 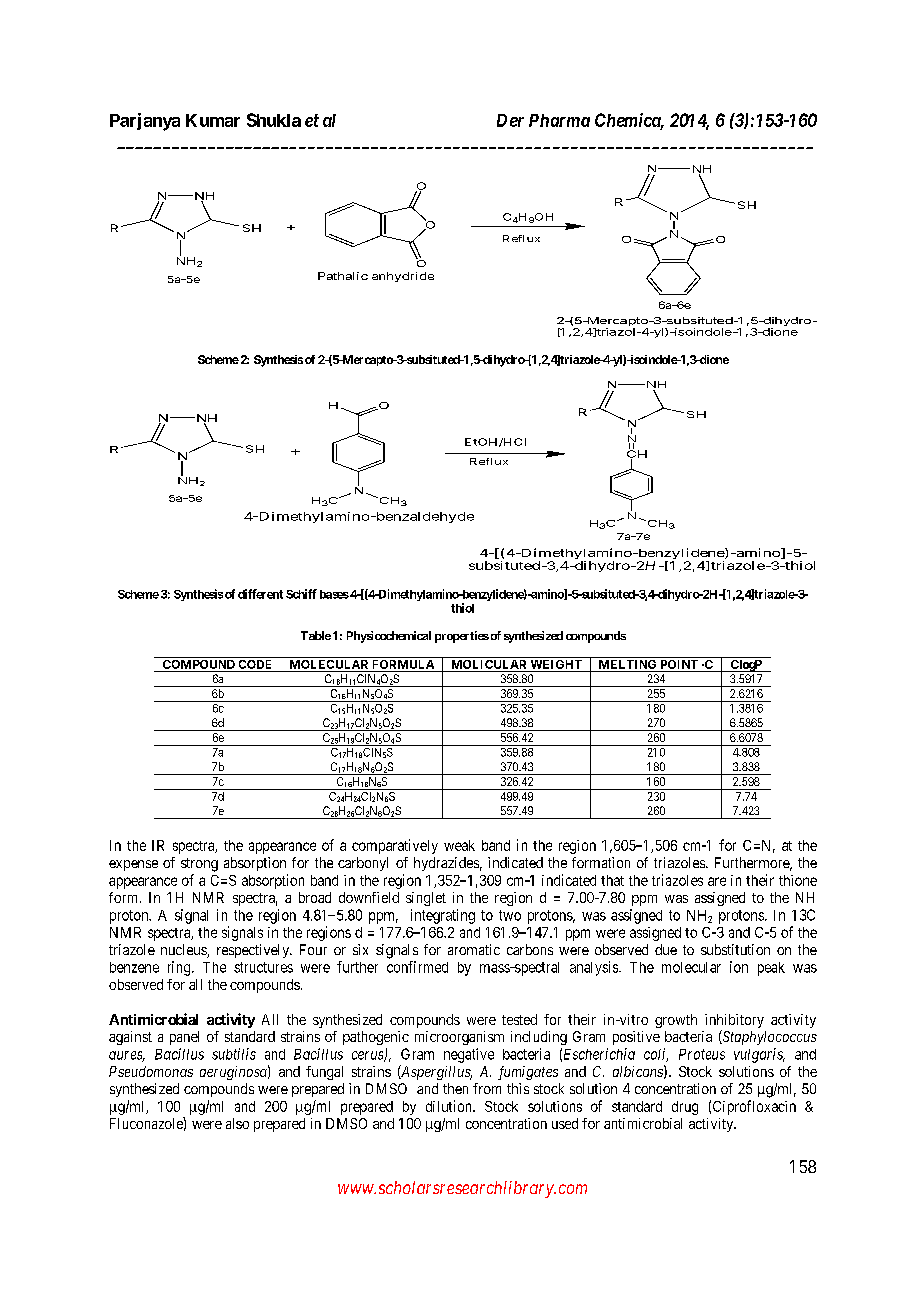 I want to click on POINT, so click(x=679, y=666).
